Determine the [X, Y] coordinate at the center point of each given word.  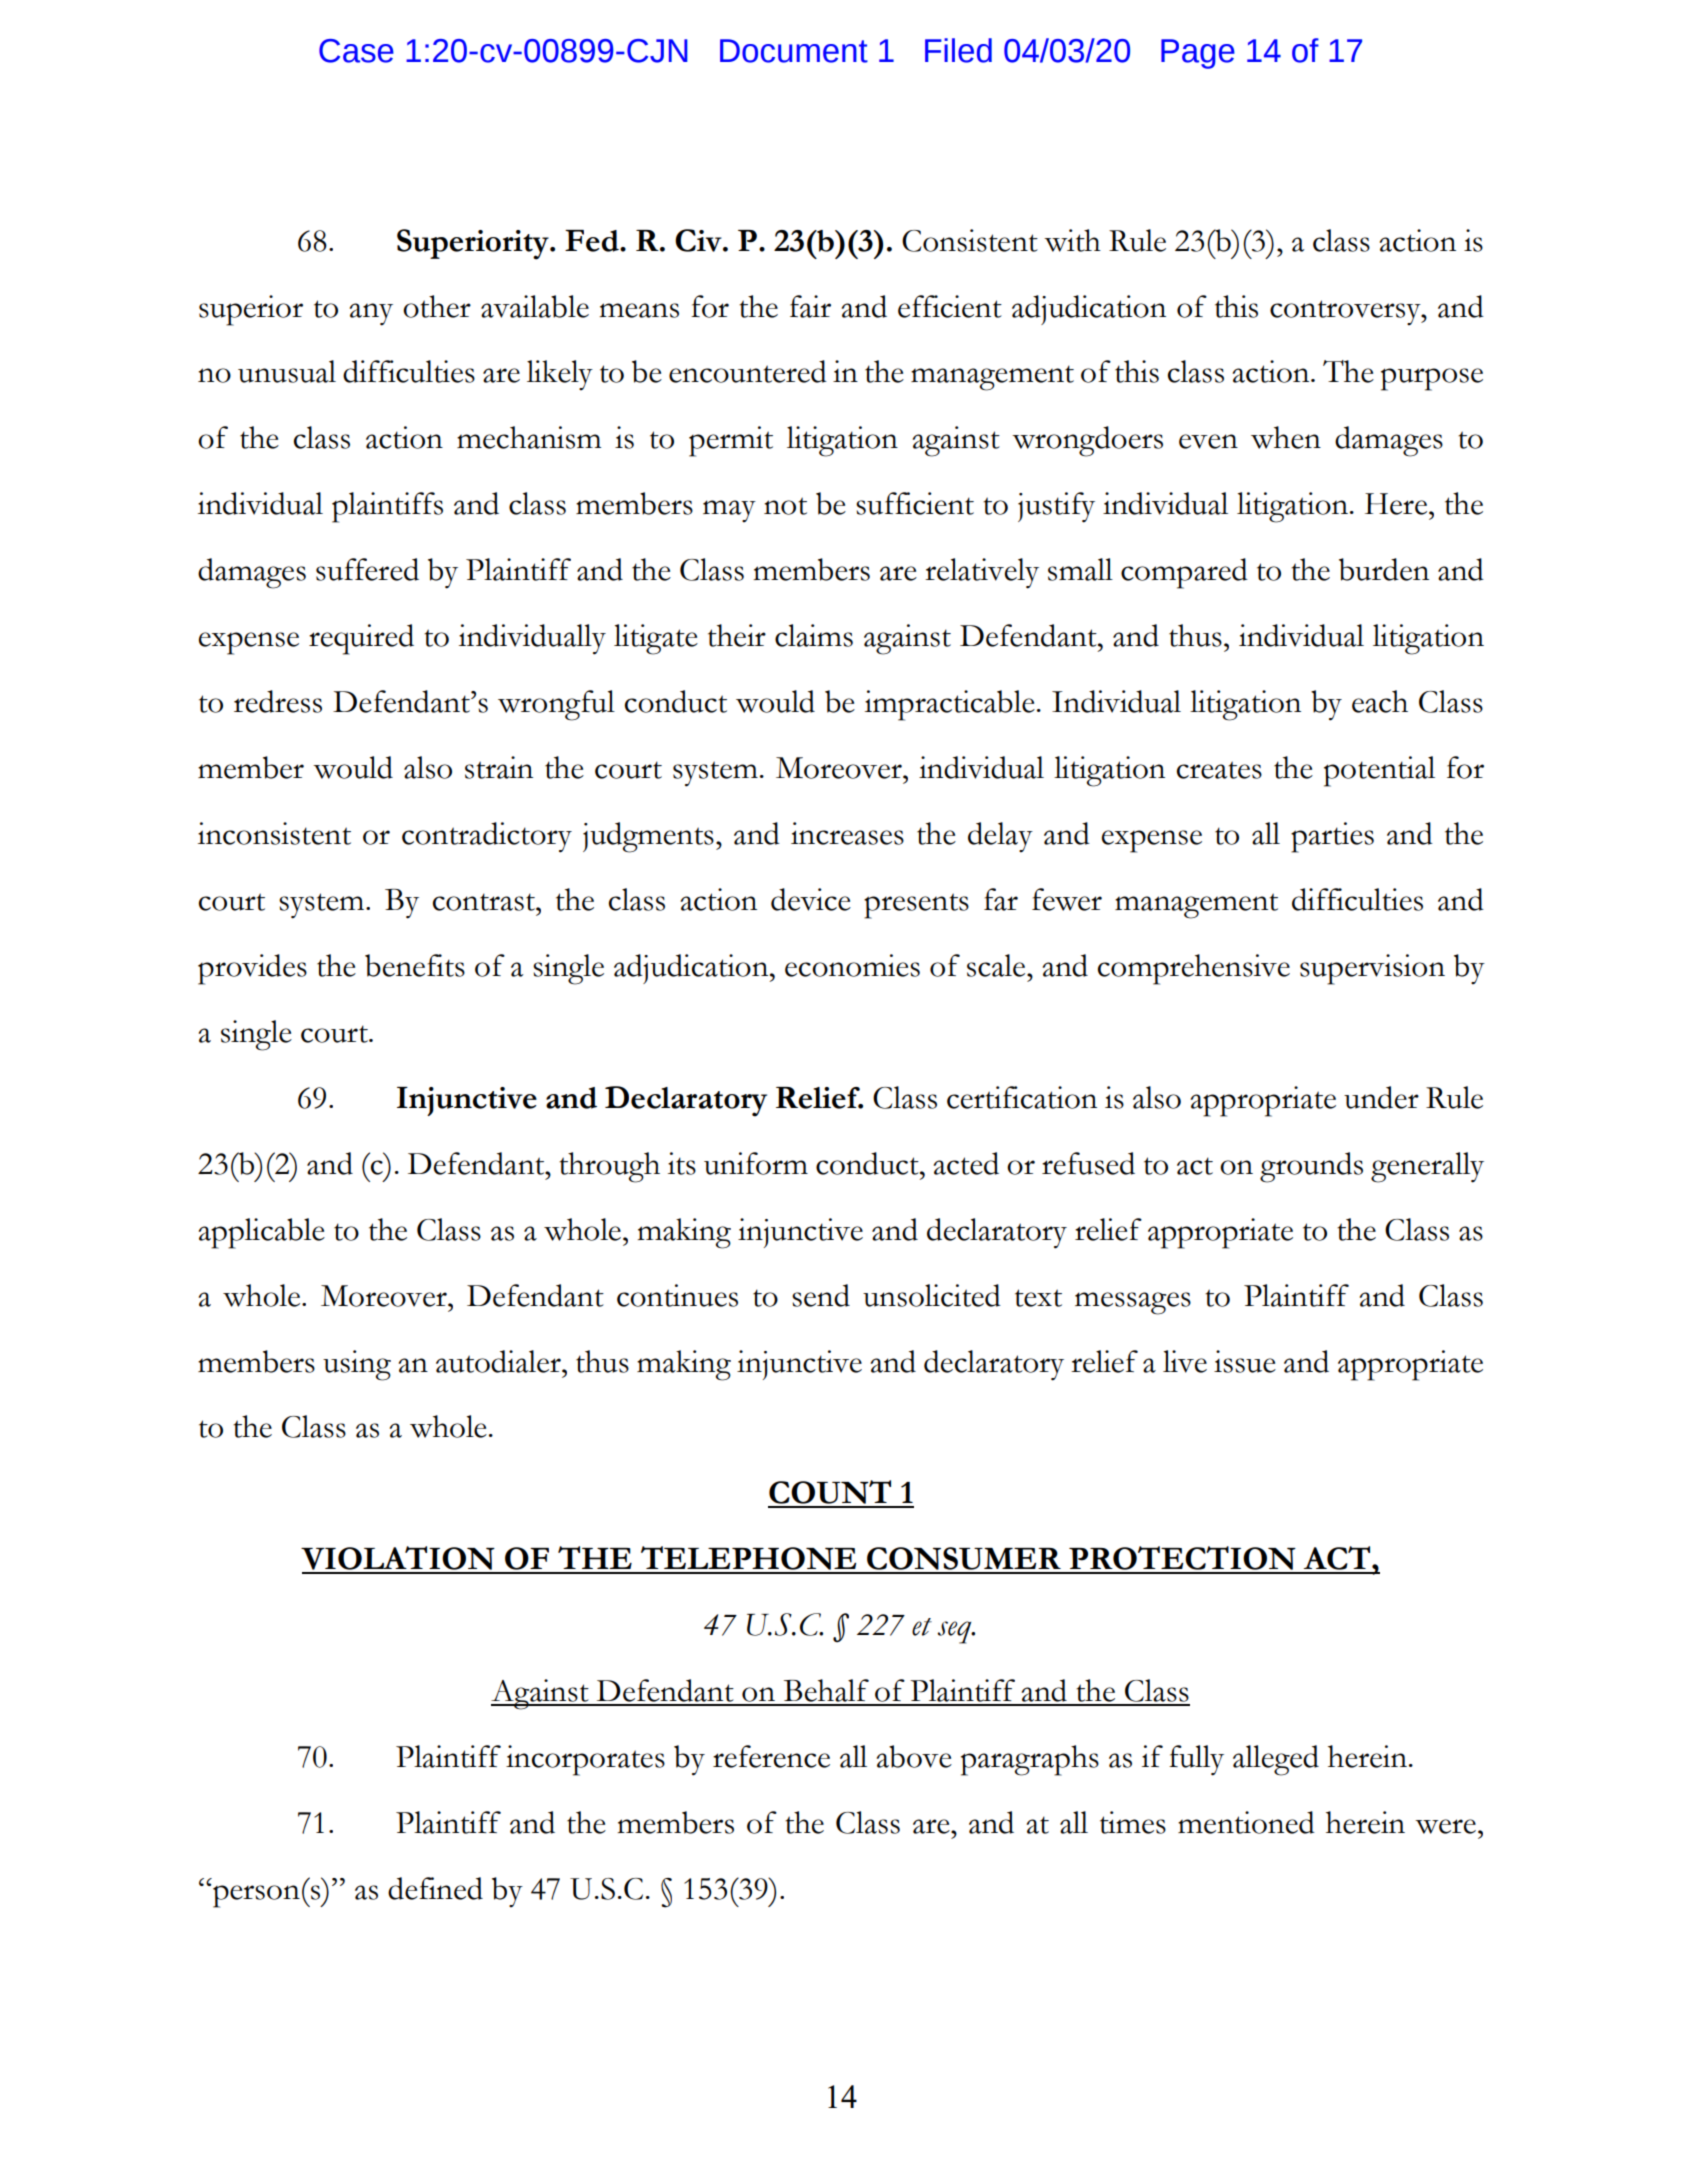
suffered [367, 569]
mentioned [1246, 1822]
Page [1198, 54]
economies [852, 965]
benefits [415, 965]
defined [435, 1888]
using [357, 1365]
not [785, 506]
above [914, 1756]
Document [794, 51]
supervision [1372, 969]
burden [1384, 569]
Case [356, 51]
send [821, 1295]
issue [1245, 1361]
